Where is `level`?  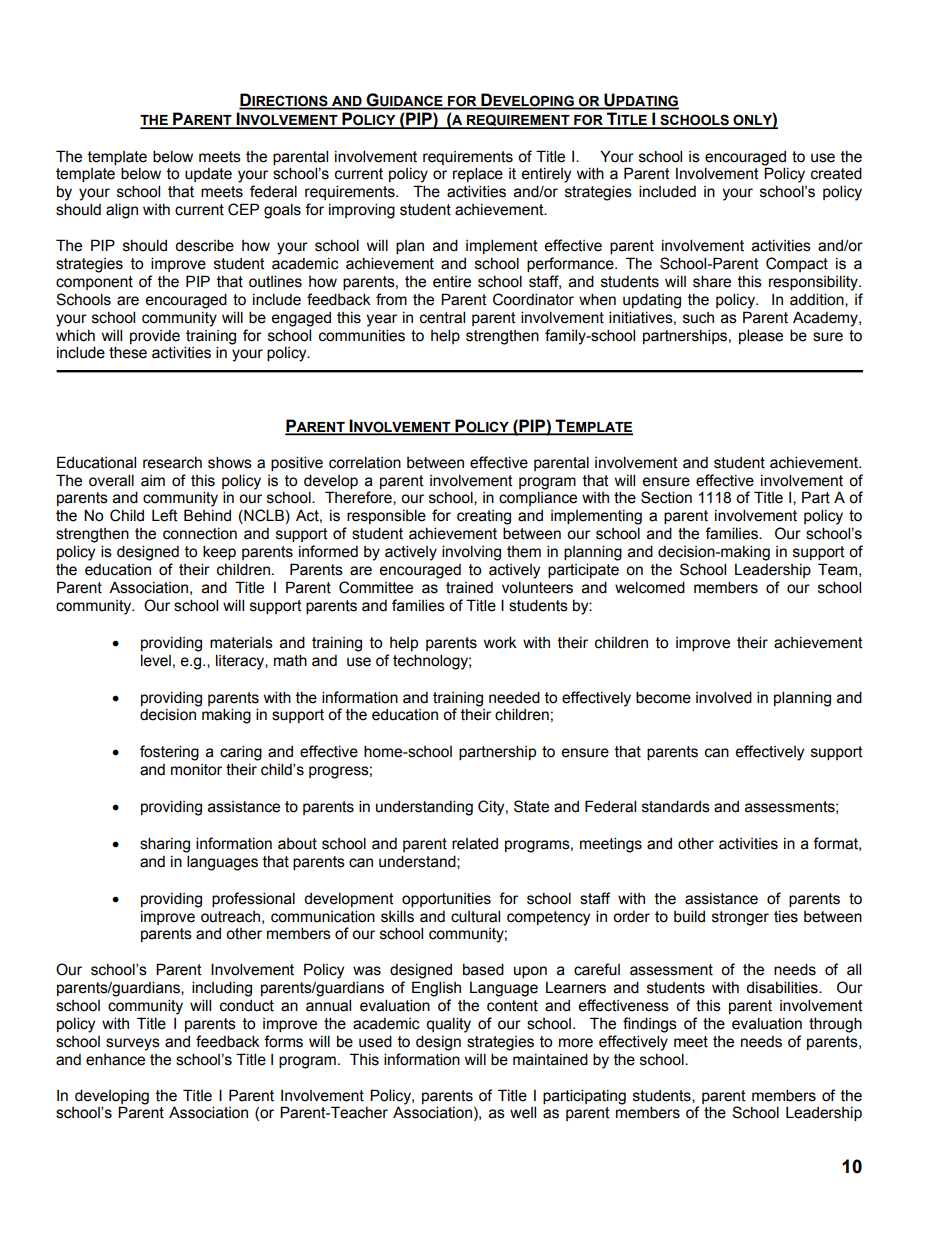 level is located at coordinates (156, 660).
